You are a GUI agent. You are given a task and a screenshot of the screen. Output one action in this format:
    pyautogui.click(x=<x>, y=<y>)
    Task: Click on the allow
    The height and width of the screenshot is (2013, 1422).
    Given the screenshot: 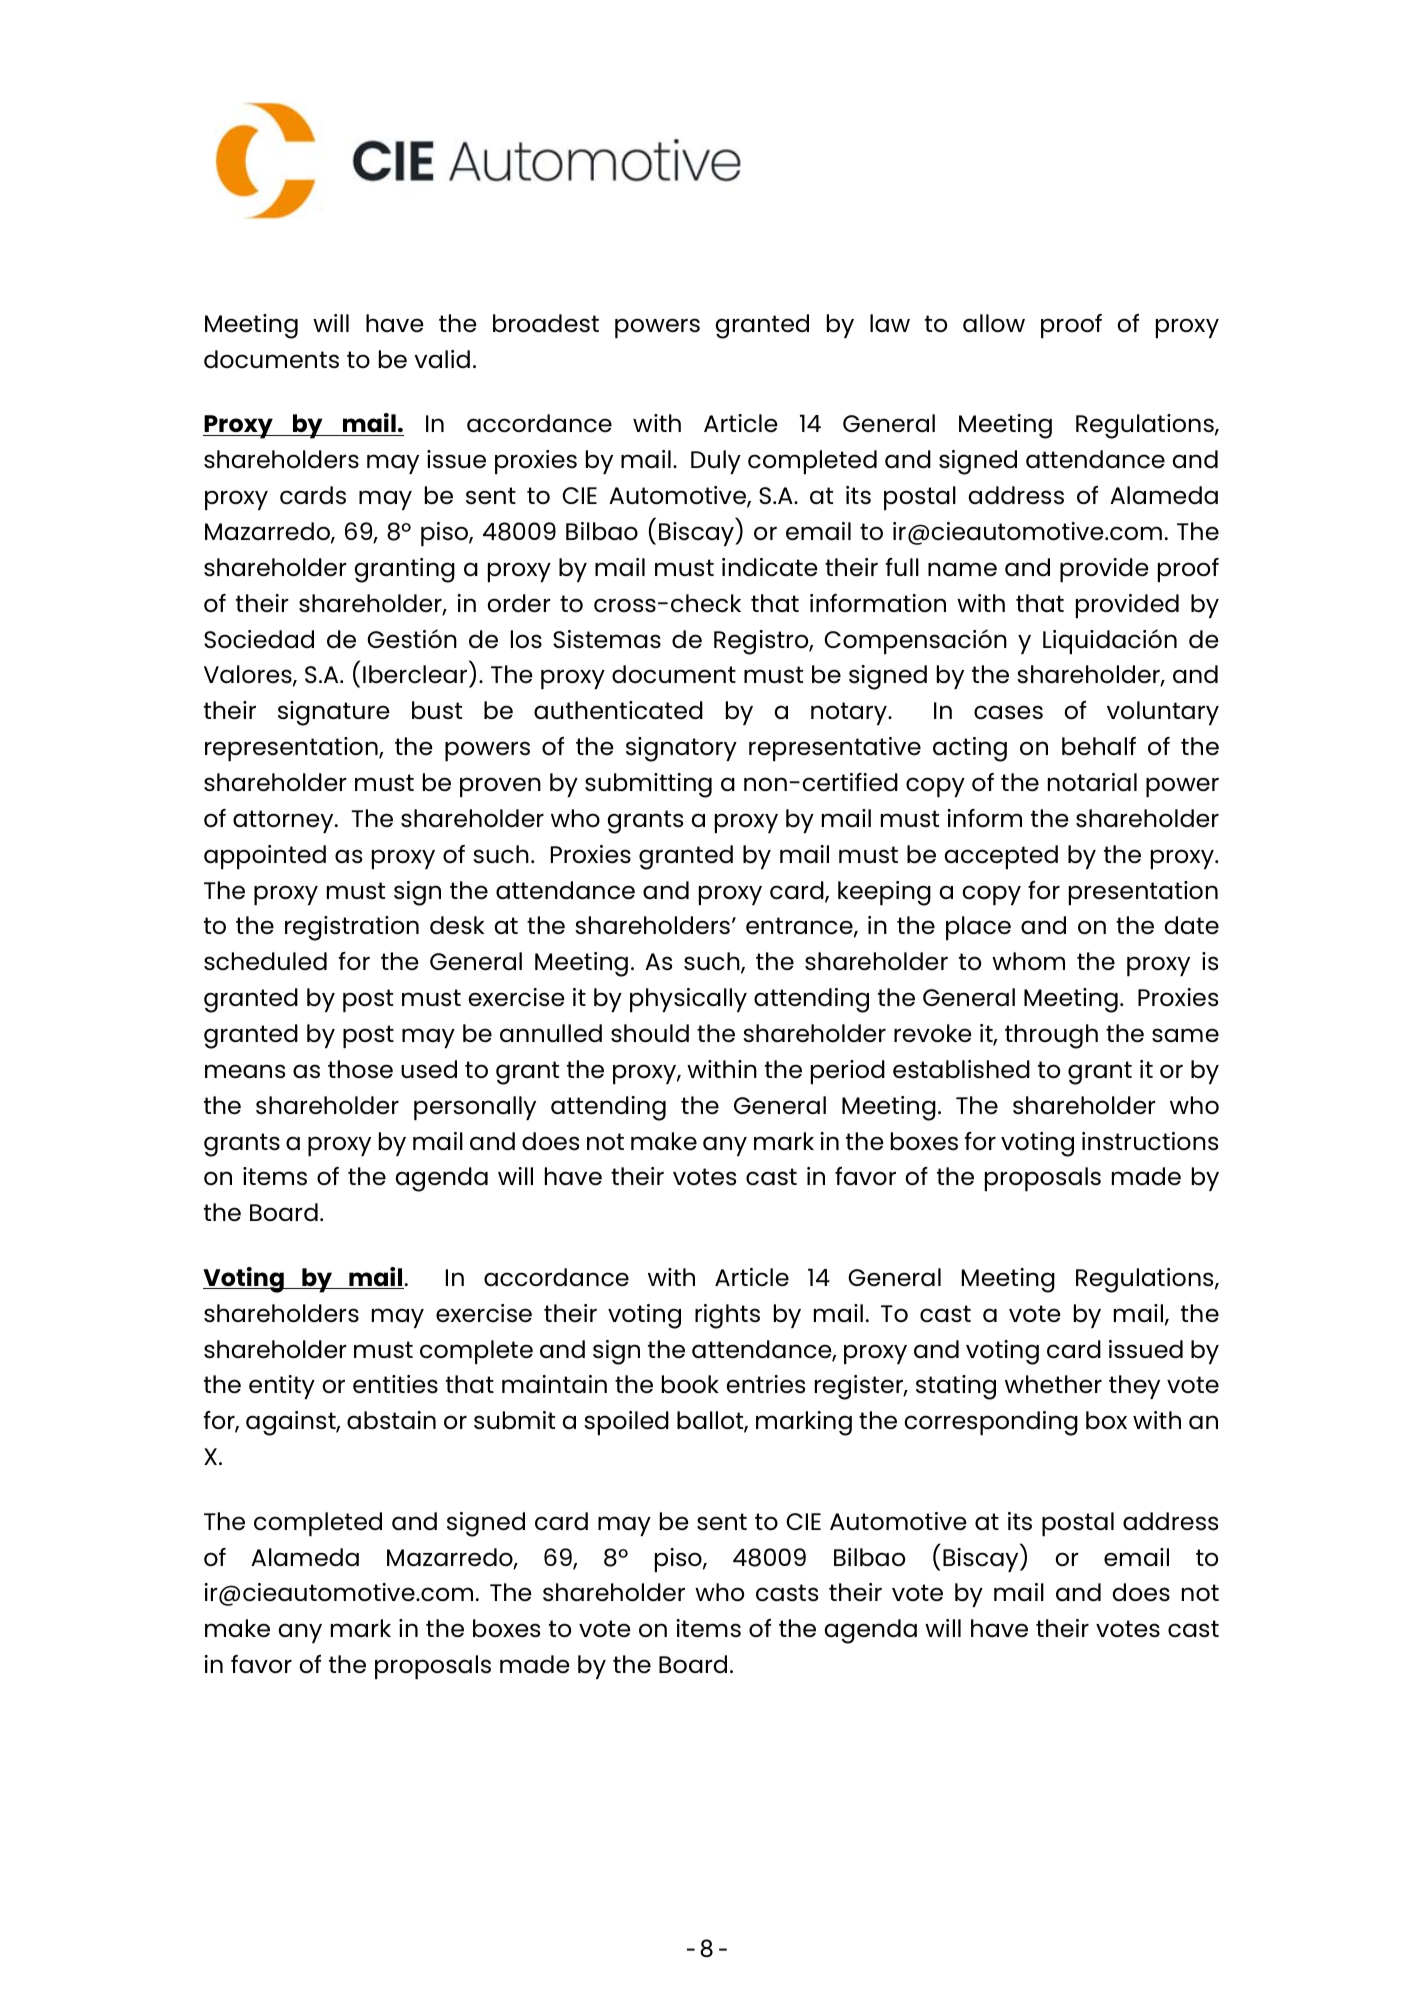 What is the action you would take?
    pyautogui.click(x=994, y=323)
